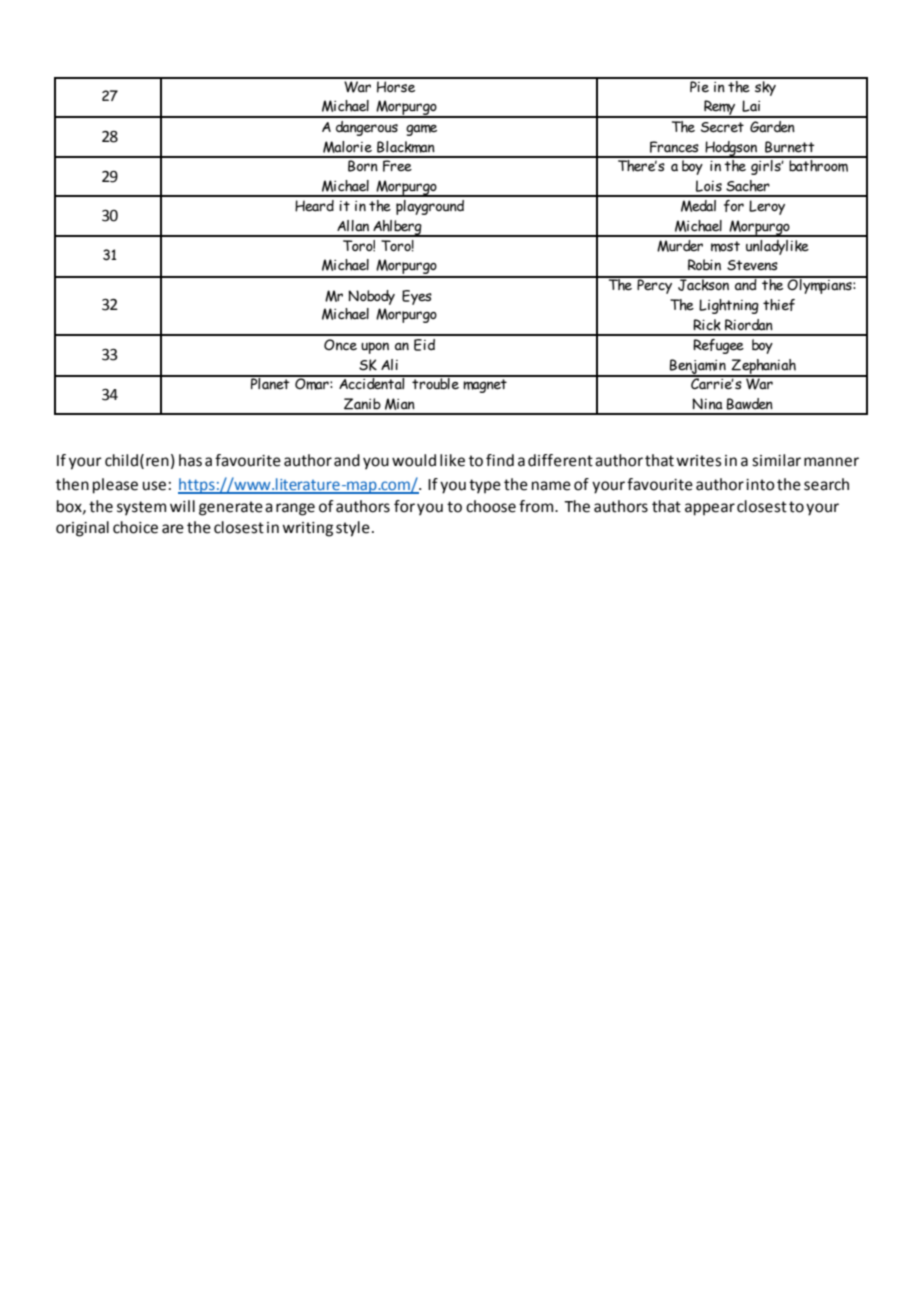 The image size is (924, 1308). What do you see at coordinates (710, 509) in the screenshot?
I see `appear` at bounding box center [710, 509].
